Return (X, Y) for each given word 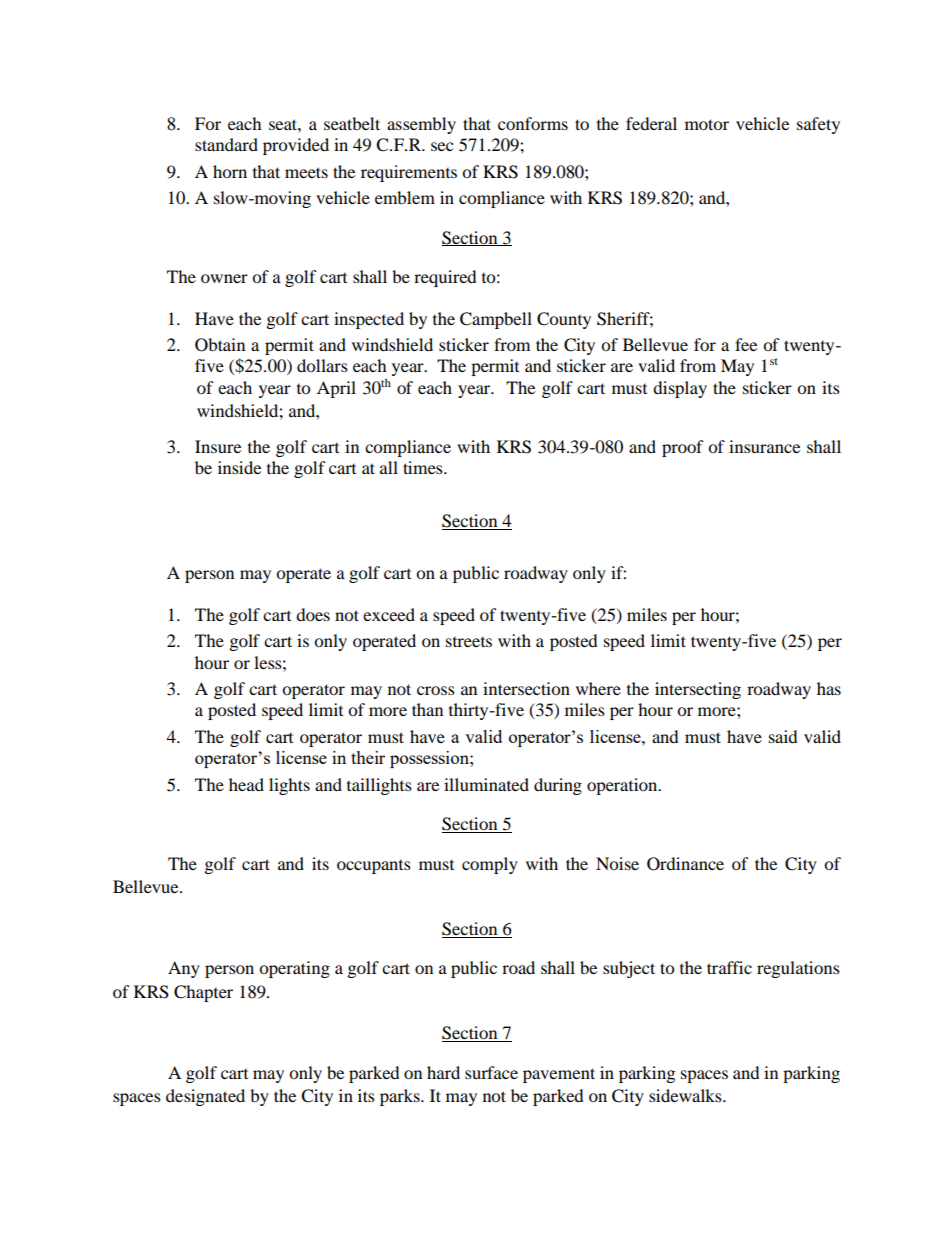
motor (707, 124)
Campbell (496, 320)
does (313, 614)
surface (491, 1072)
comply (490, 865)
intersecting (698, 690)
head (246, 784)
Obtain (220, 345)
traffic (729, 967)
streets (469, 642)
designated (205, 1097)
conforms (533, 123)
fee (746, 344)
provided (296, 146)
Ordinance (685, 864)
